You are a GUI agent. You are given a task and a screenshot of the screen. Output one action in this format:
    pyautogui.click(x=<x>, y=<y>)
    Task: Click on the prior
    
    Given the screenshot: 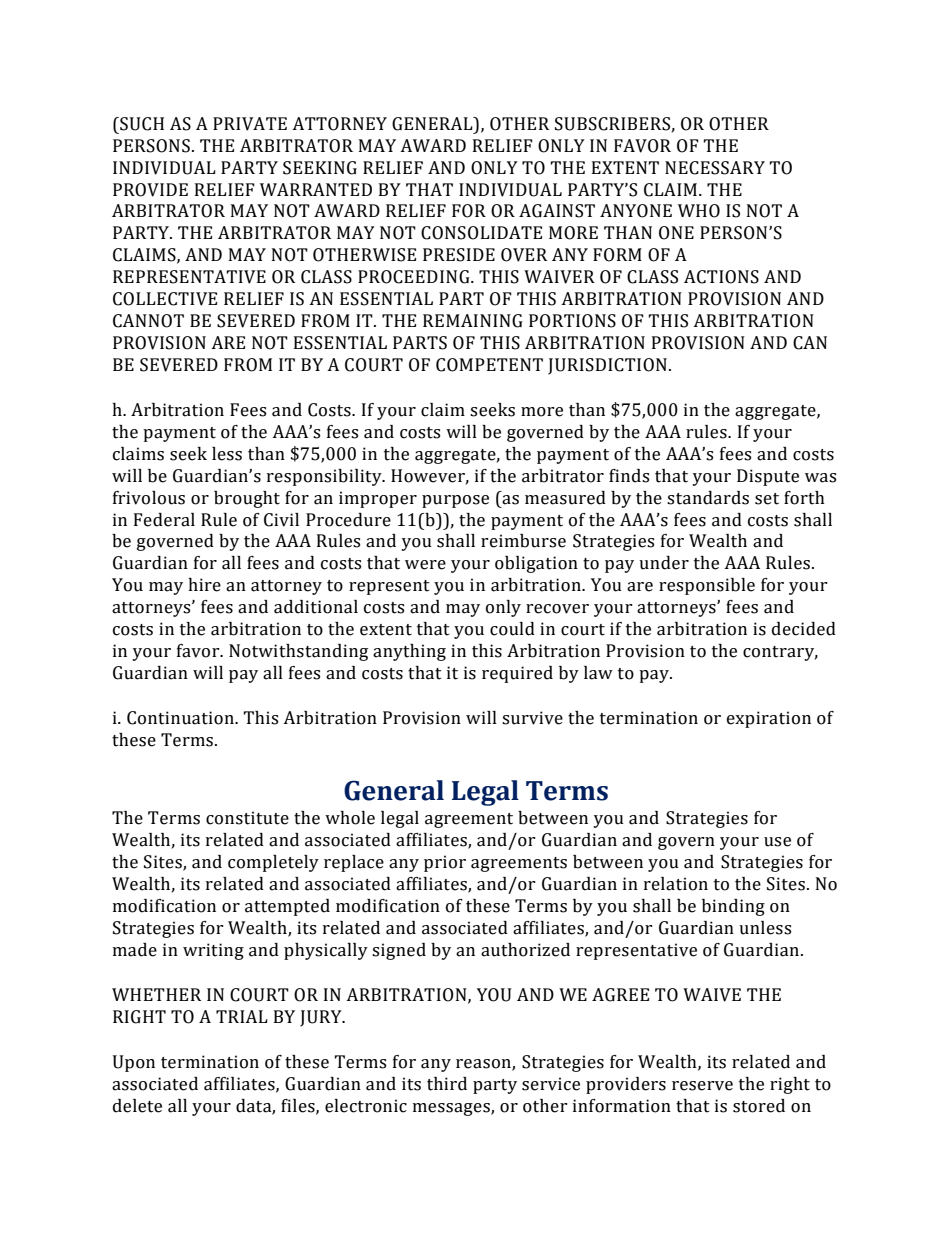 What is the action you would take?
    pyautogui.click(x=445, y=863)
